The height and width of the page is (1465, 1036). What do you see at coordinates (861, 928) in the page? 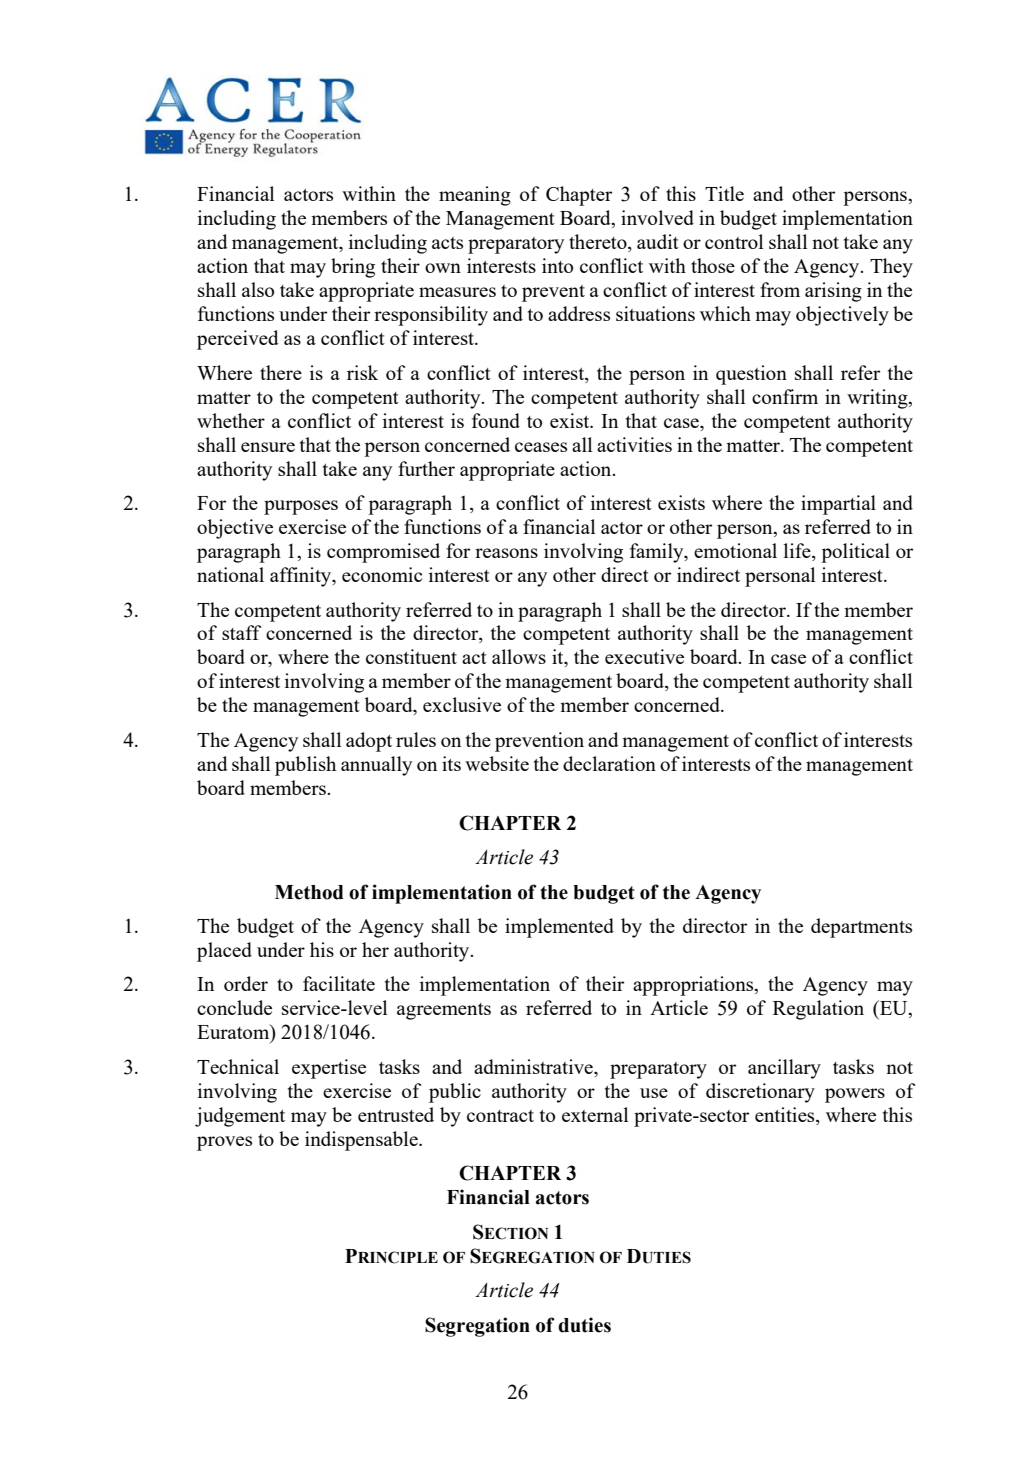
I see `departments` at bounding box center [861, 928].
